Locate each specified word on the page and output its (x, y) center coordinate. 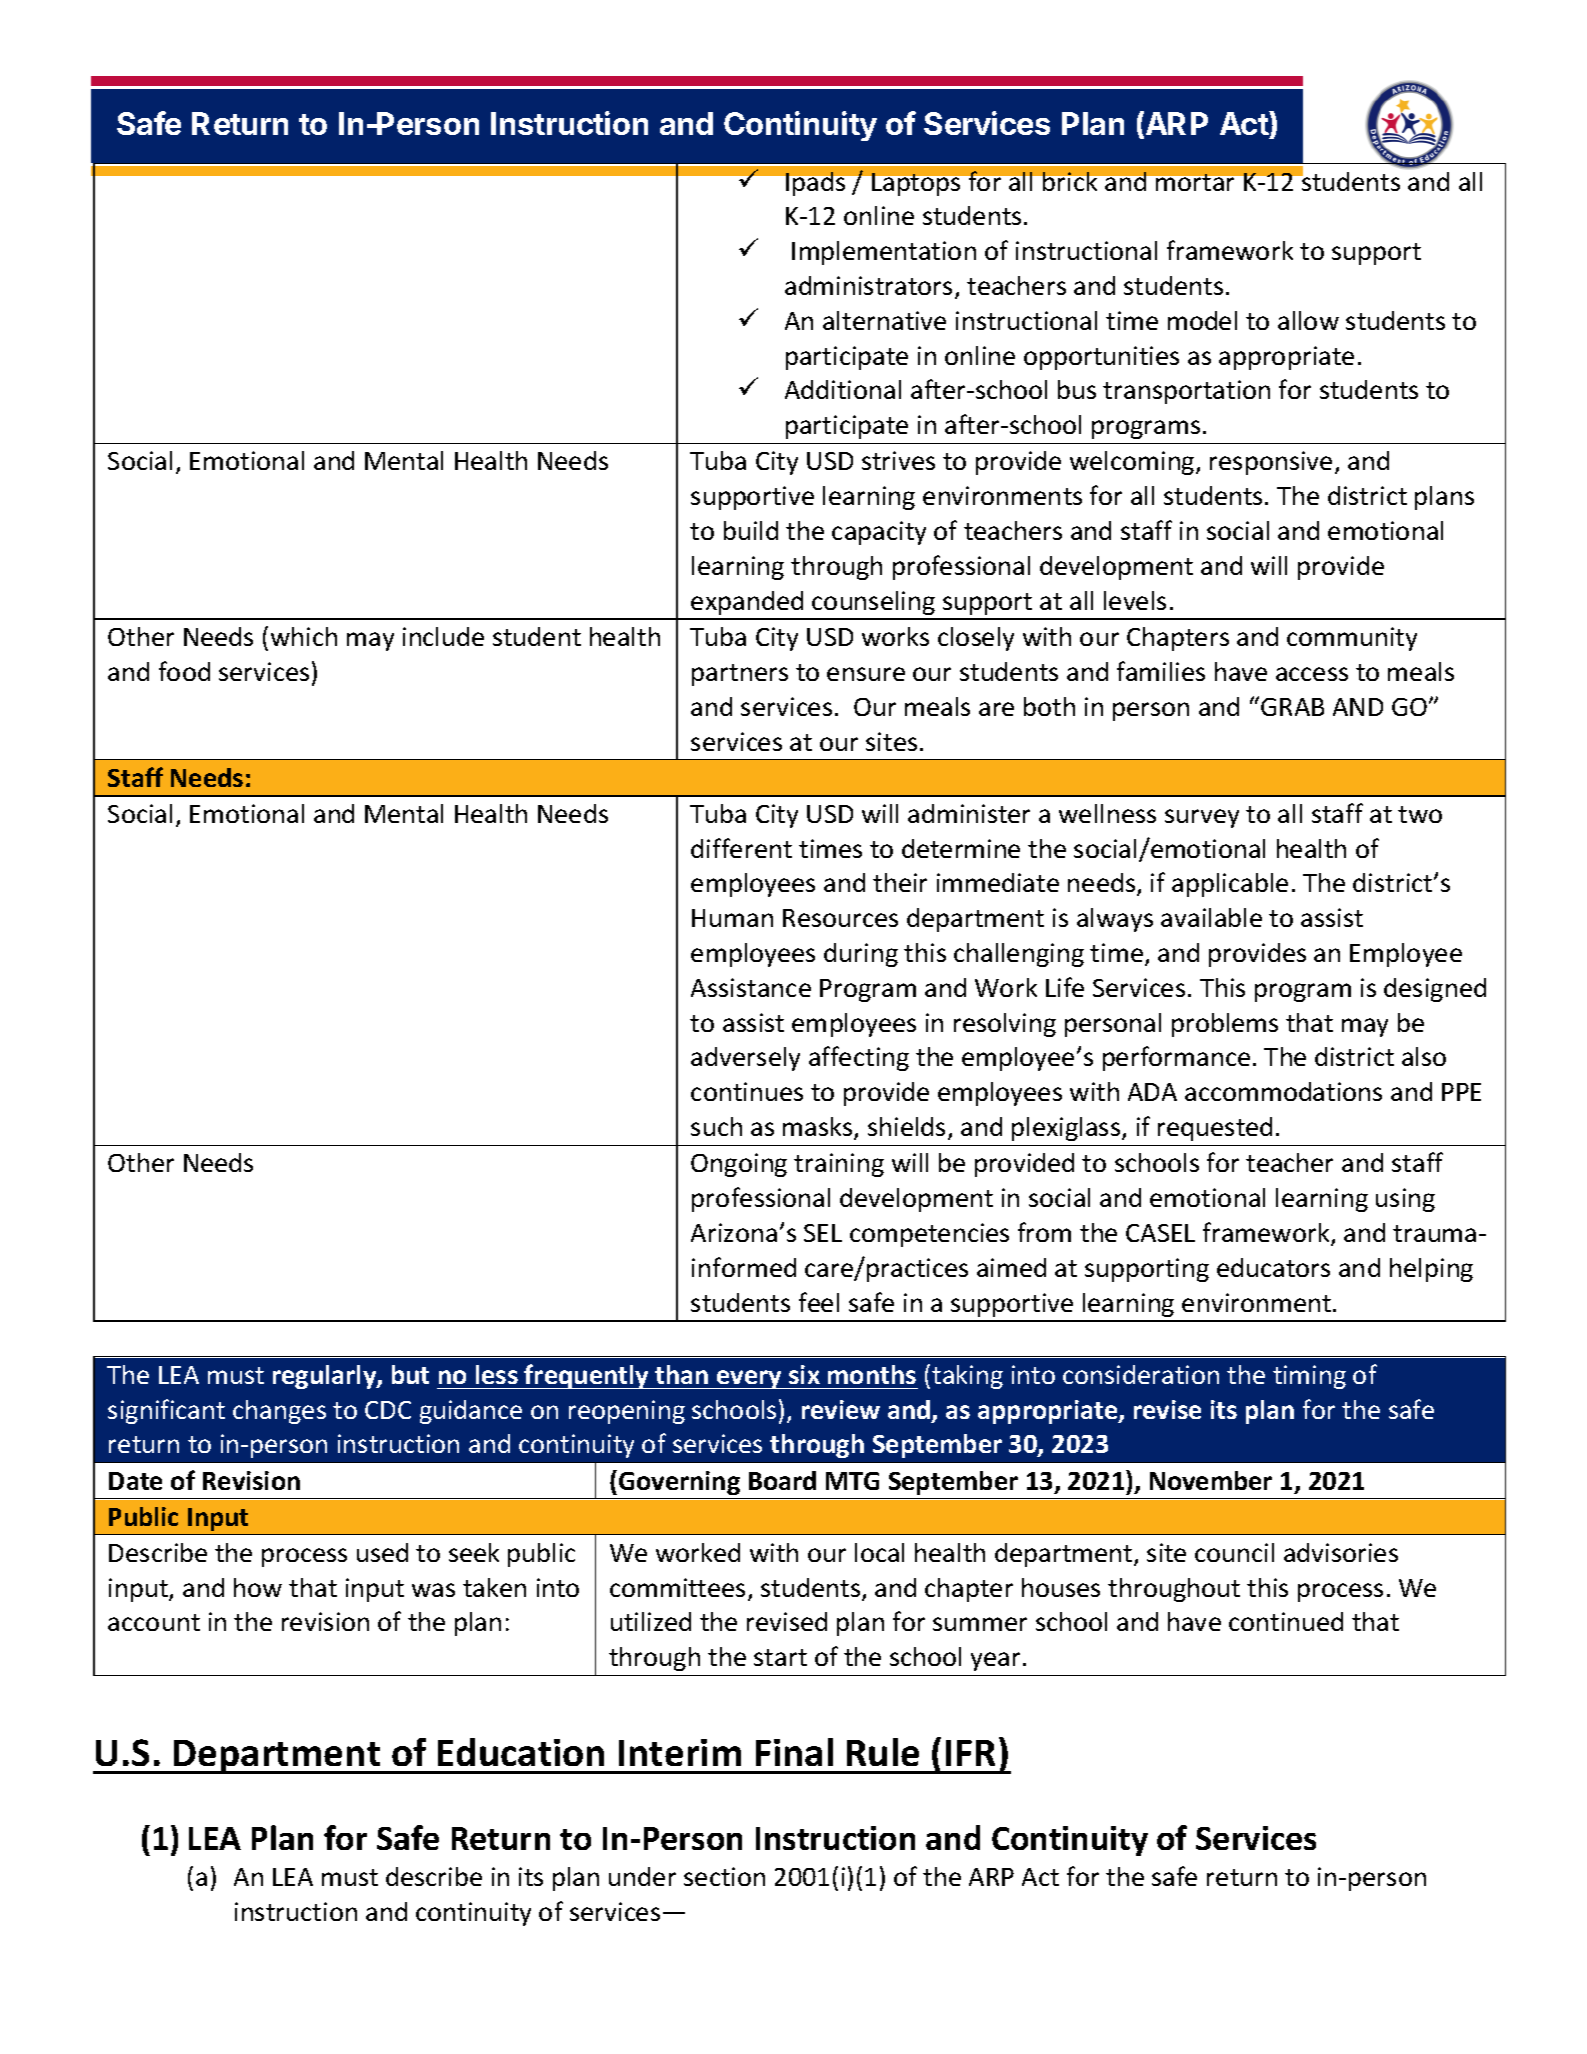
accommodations (1283, 1091)
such (716, 1126)
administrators (868, 285)
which (304, 636)
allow (1308, 320)
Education (521, 1752)
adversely (745, 1059)
